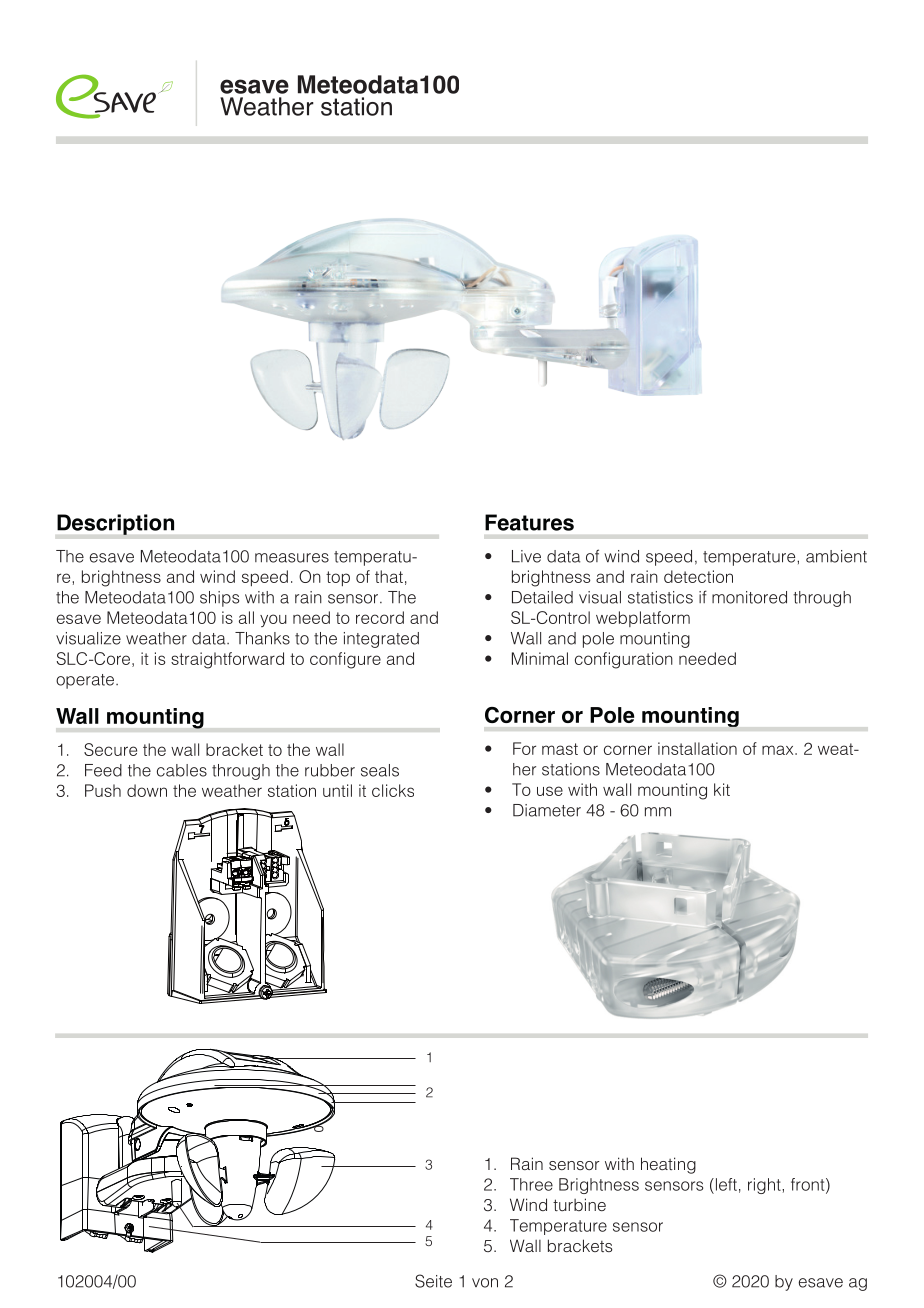 The width and height of the screenshot is (924, 1308). I want to click on down, so click(147, 790).
